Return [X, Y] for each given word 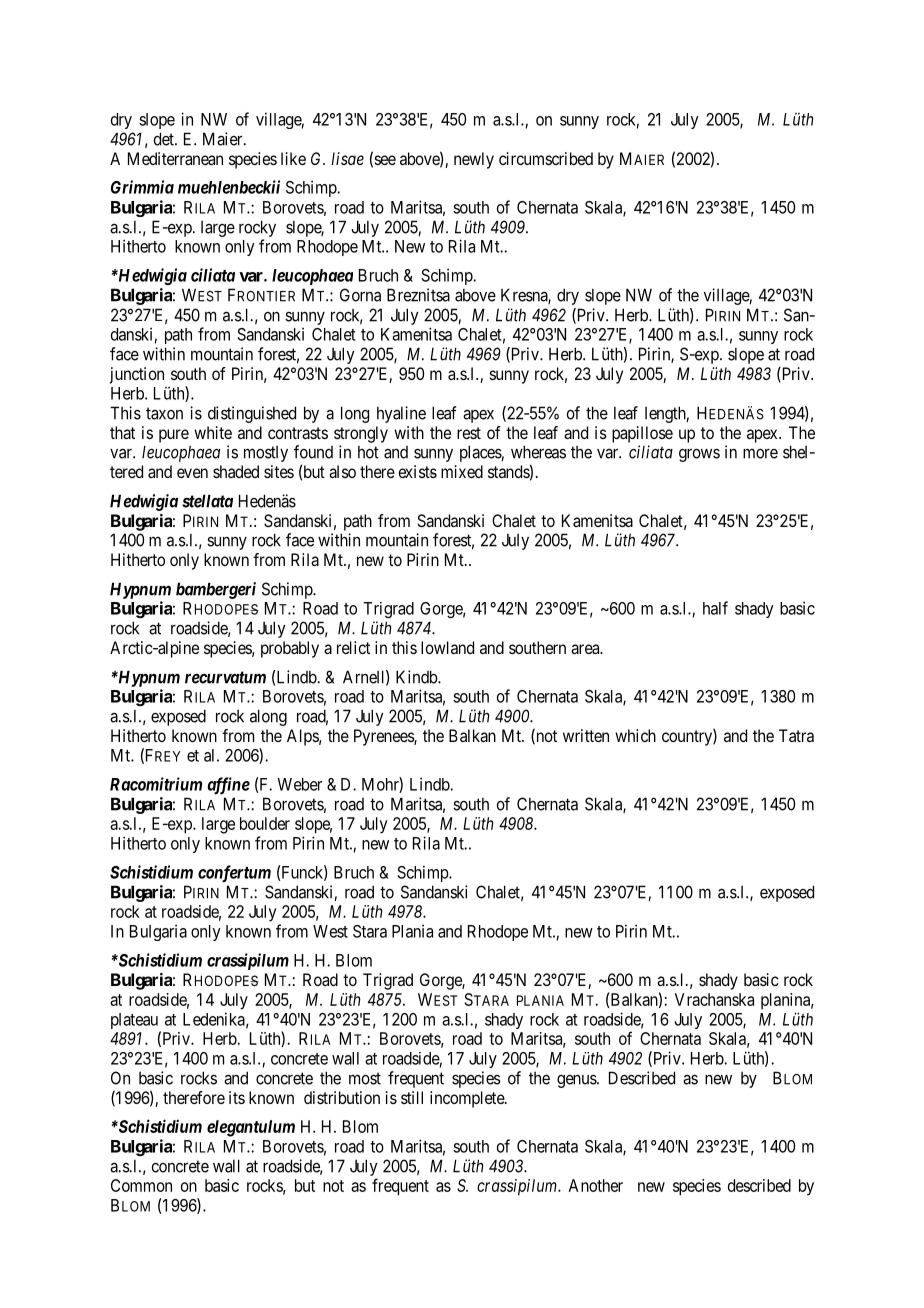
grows [699, 455]
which [635, 735]
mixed [462, 471]
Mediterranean [175, 158]
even [192, 473]
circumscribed [546, 158]
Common [141, 1185]
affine [228, 786]
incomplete [468, 1099]
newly [474, 160]
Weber [299, 784]
